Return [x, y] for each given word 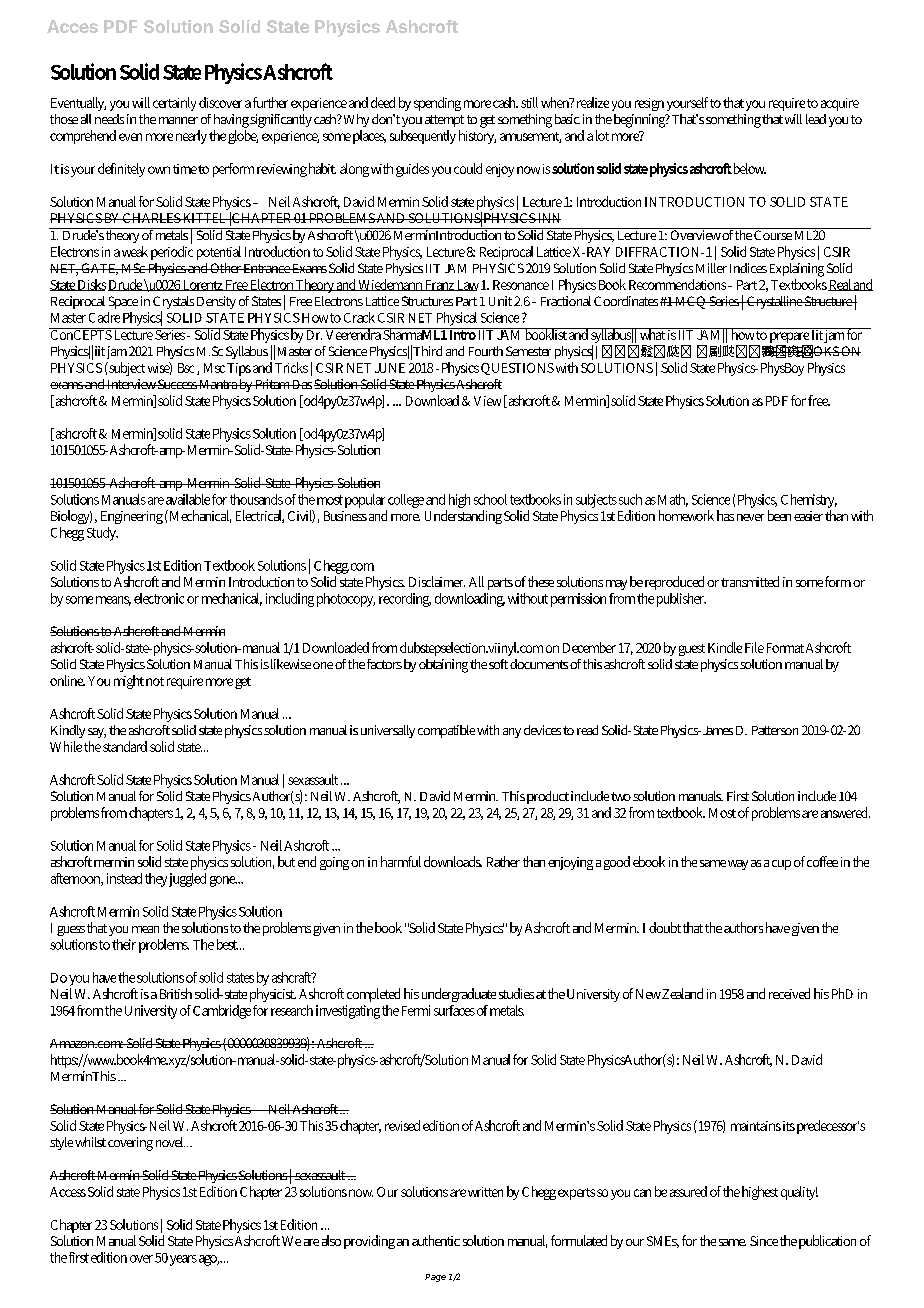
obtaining [443, 666]
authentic [436, 1240]
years [183, 1260]
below [750, 168]
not [155, 681]
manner [178, 120]
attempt [444, 121]
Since [764, 1241]
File [754, 647]
